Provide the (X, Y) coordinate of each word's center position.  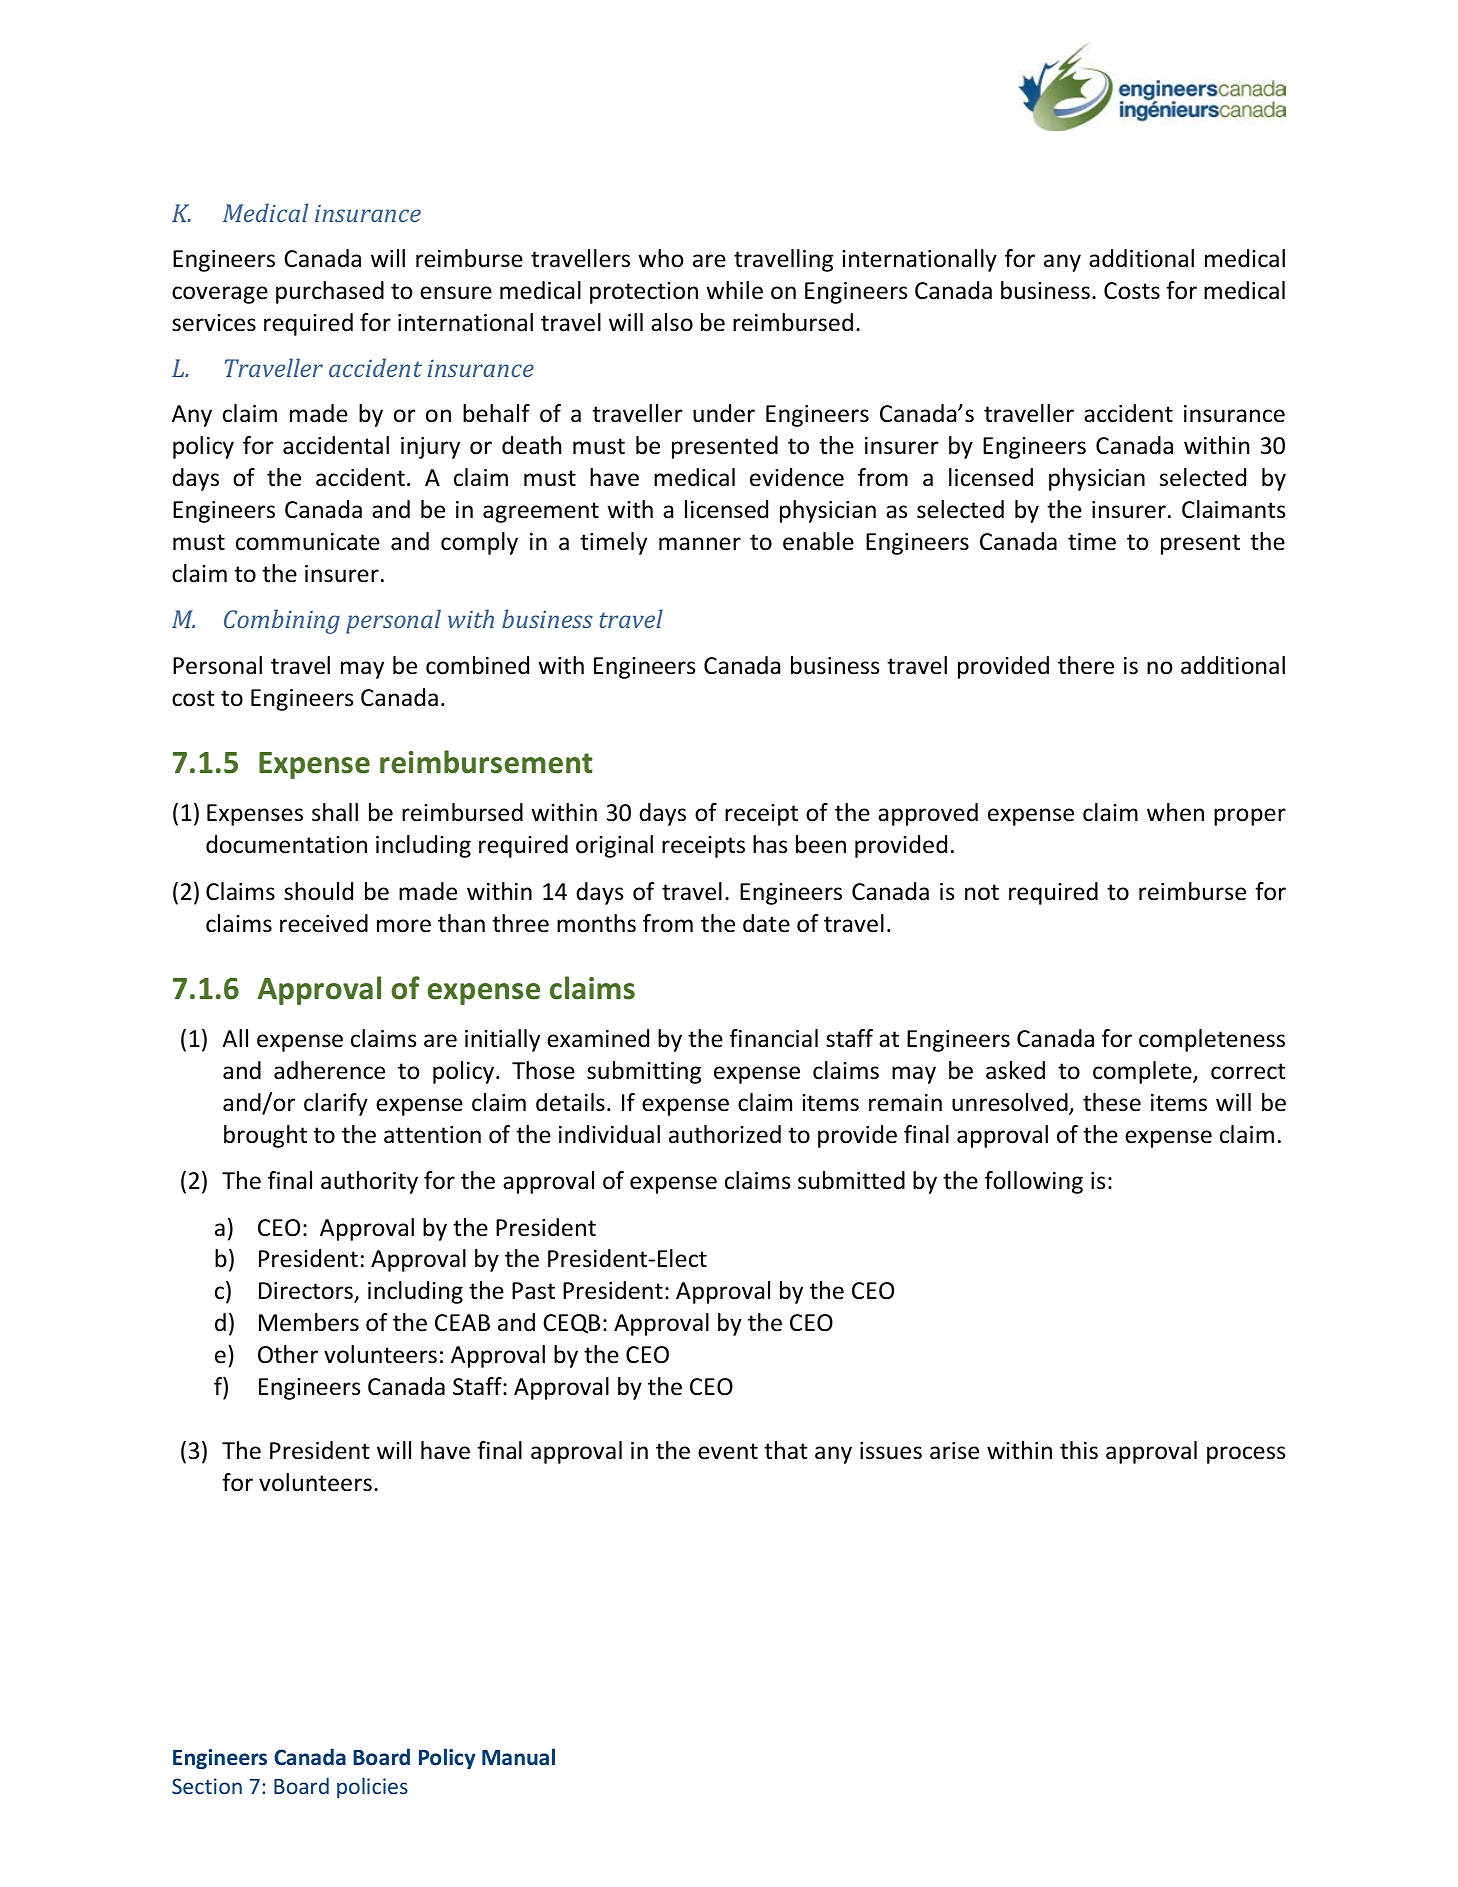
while (734, 290)
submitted (851, 1180)
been (821, 844)
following (1034, 1182)
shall (335, 812)
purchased (330, 292)
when (1175, 812)
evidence (797, 477)
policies (372, 1788)
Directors (307, 1292)
